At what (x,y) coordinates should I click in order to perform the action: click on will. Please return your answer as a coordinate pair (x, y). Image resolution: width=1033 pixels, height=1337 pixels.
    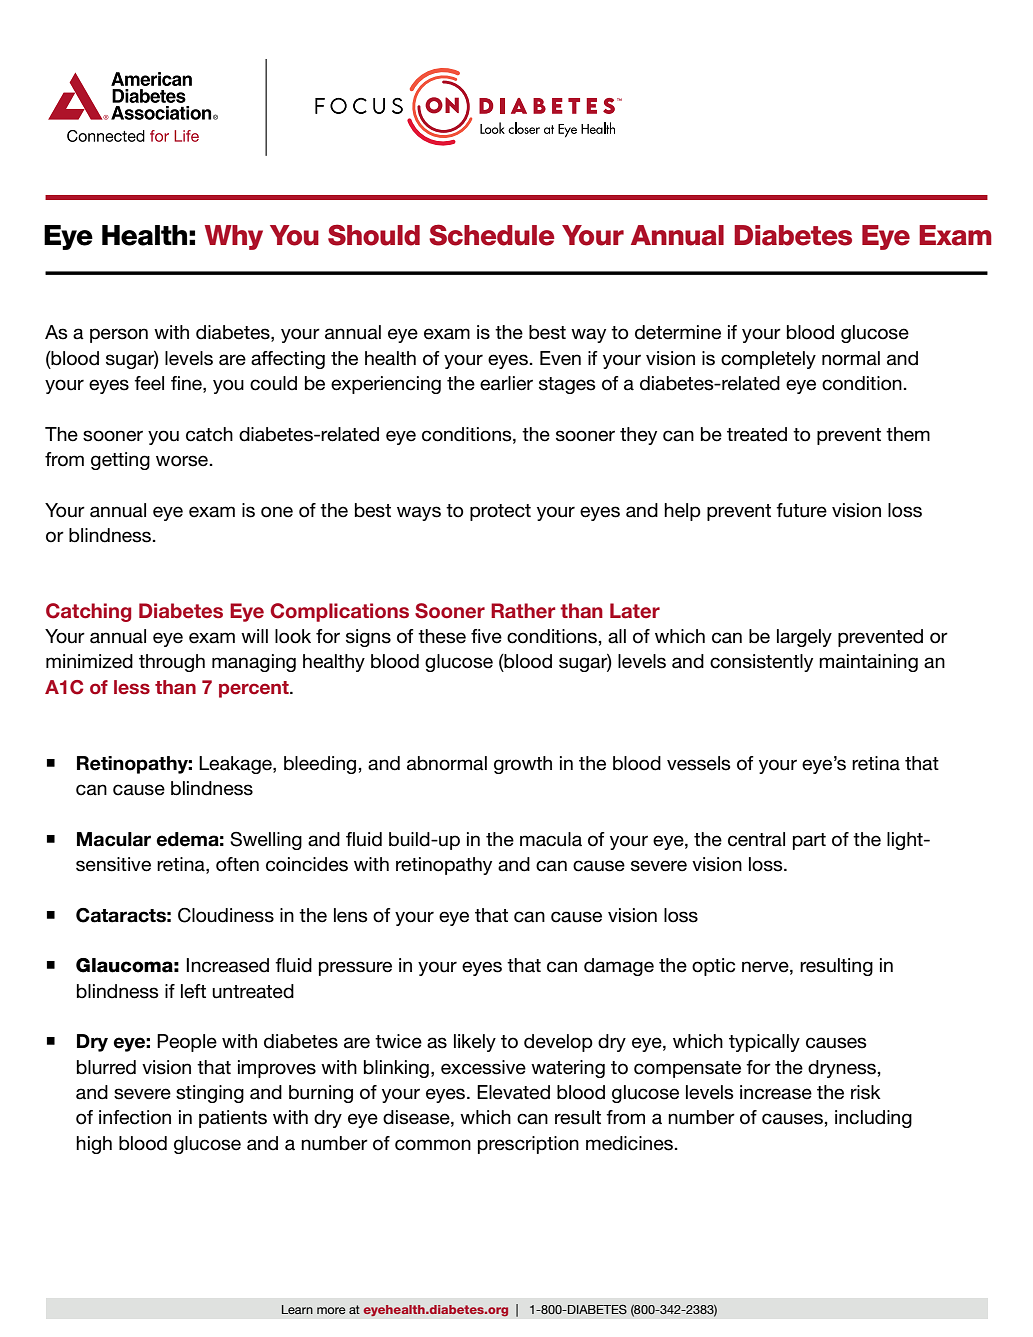
    Looking at the image, I should click on (254, 636).
